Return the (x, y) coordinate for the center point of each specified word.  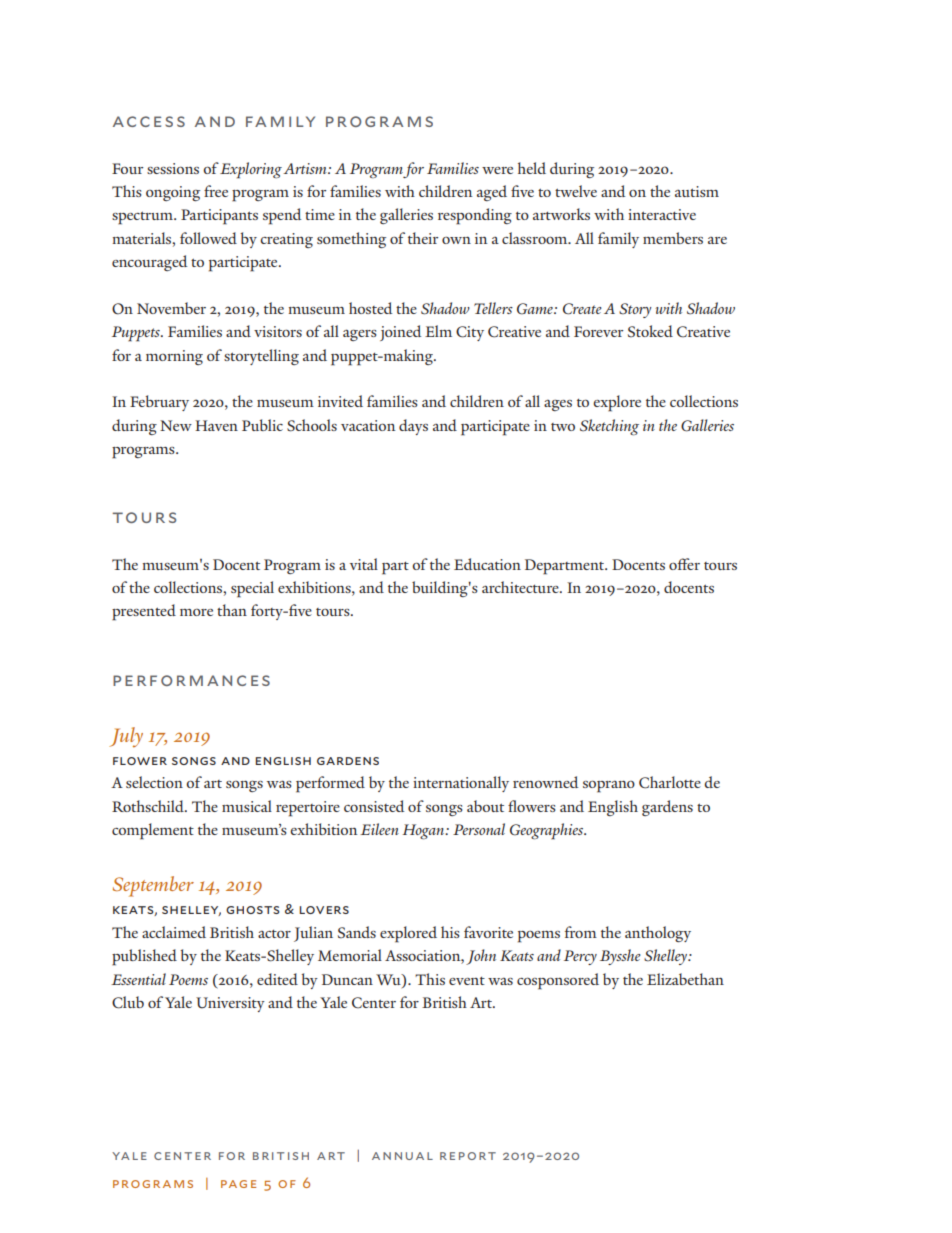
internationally (461, 784)
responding (475, 216)
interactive (662, 214)
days (413, 427)
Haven (216, 425)
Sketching (609, 427)
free (216, 191)
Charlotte (670, 782)
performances (191, 680)
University (230, 1004)
